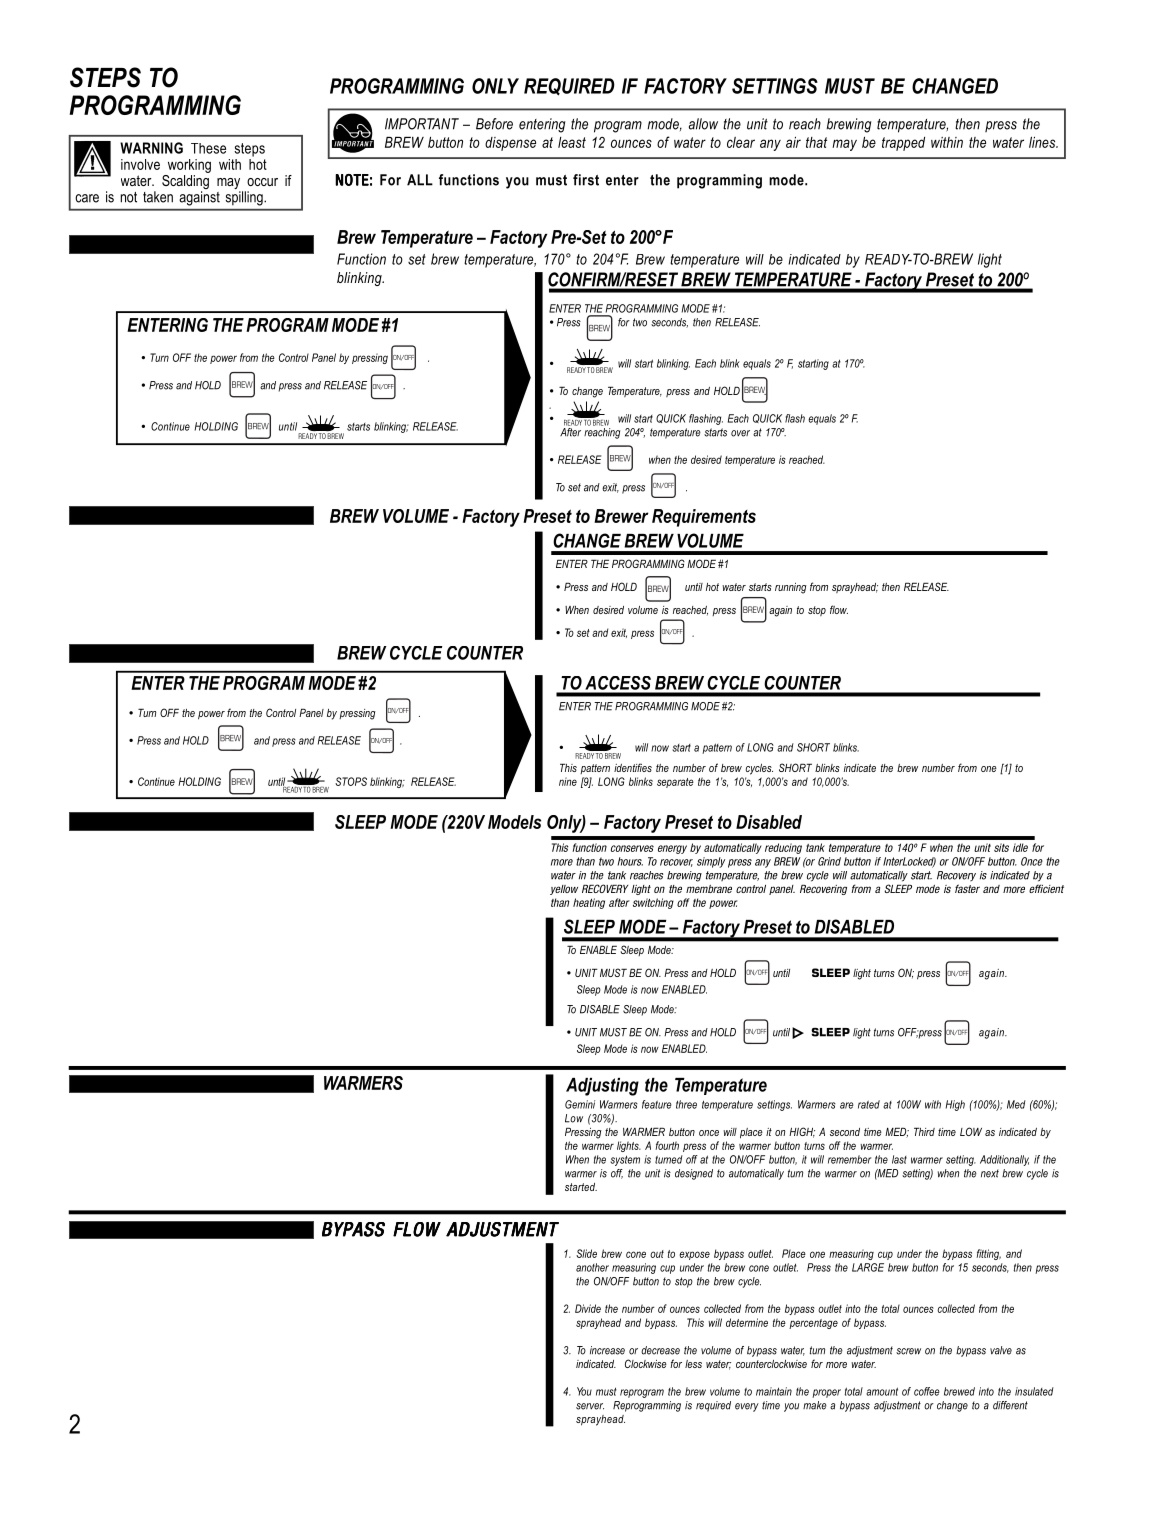  What do you see at coordinates (568, 781) in the screenshot?
I see `nine` at bounding box center [568, 781].
